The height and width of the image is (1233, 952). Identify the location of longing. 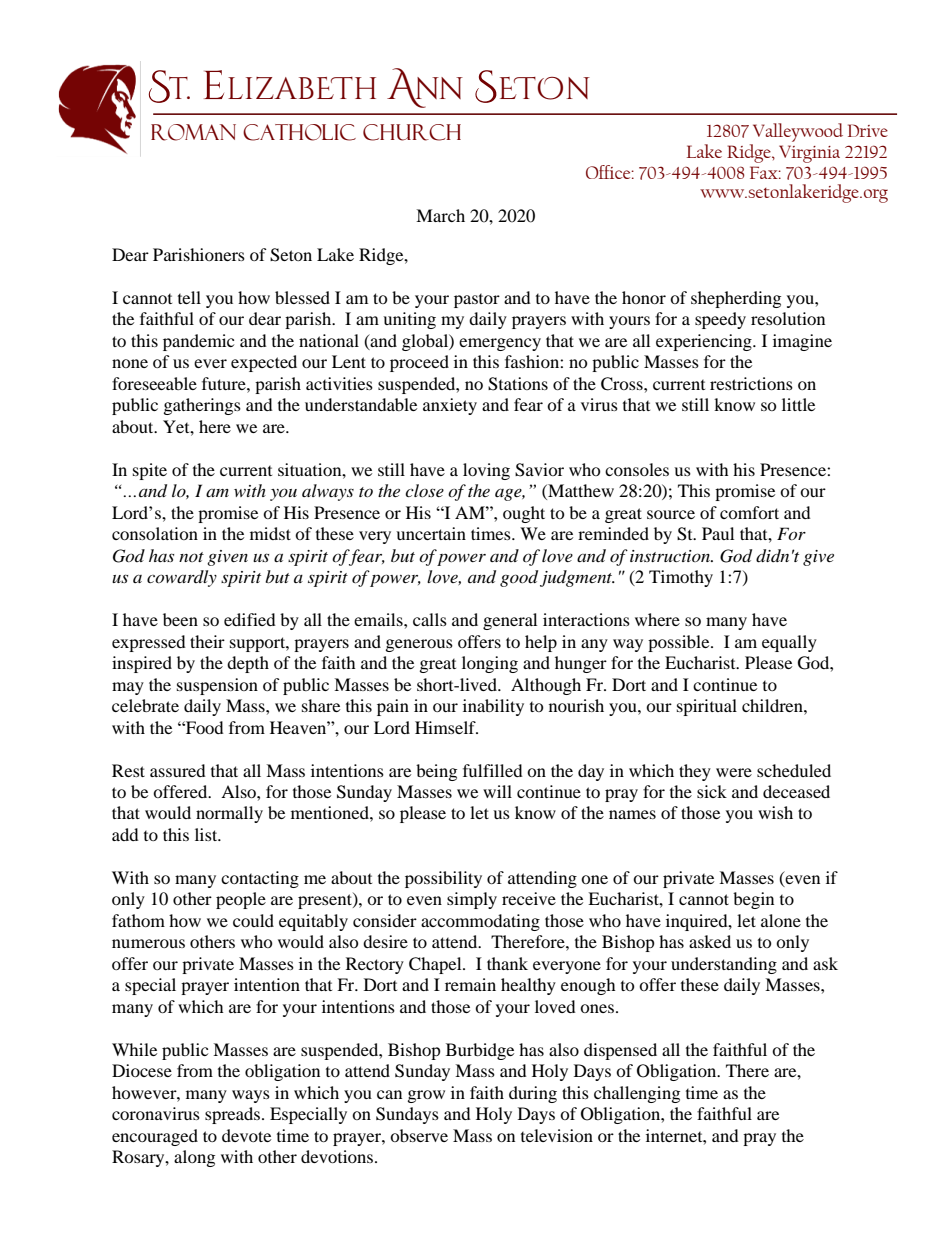
(490, 664).
